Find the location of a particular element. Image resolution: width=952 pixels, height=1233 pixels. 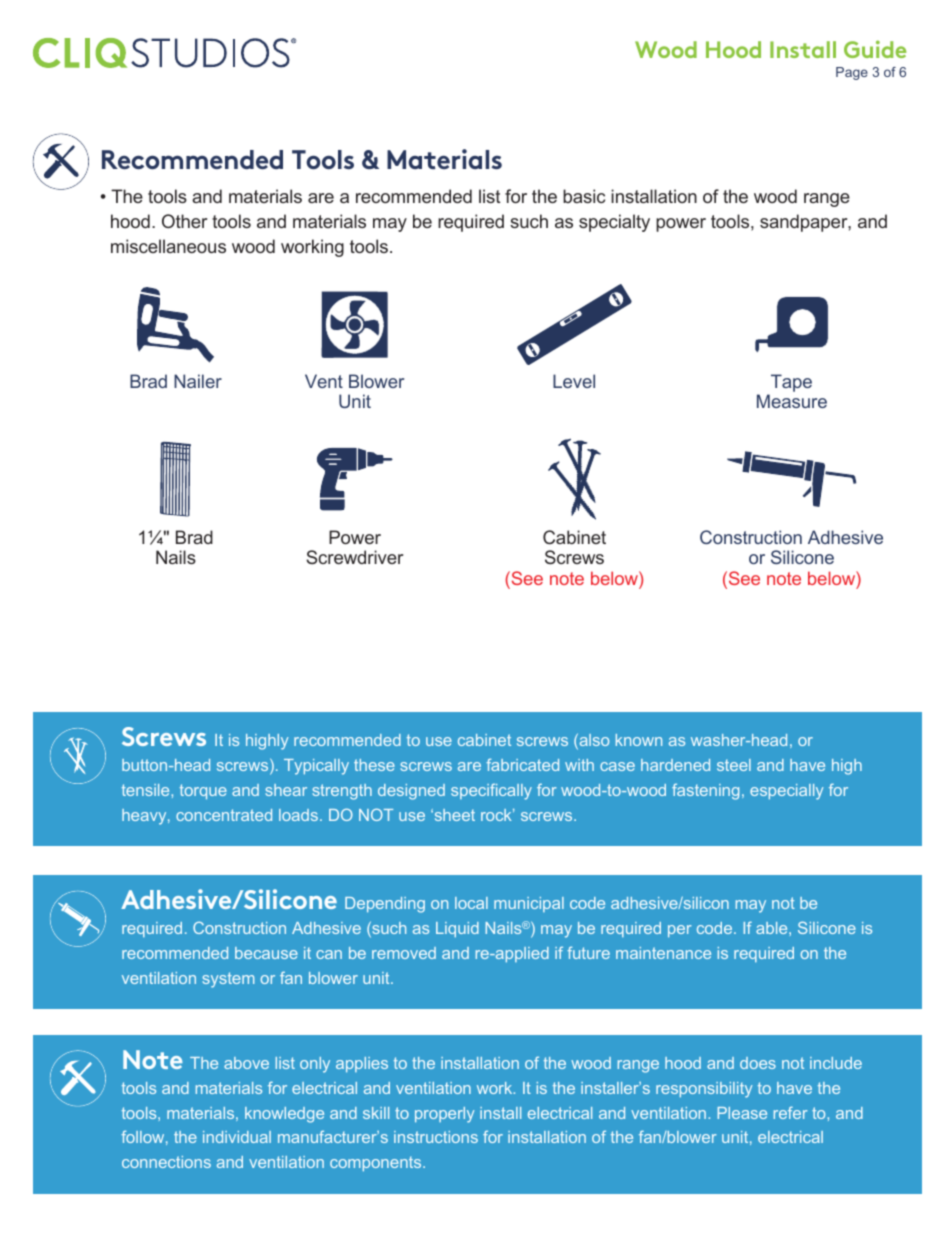

basic is located at coordinates (584, 196).
